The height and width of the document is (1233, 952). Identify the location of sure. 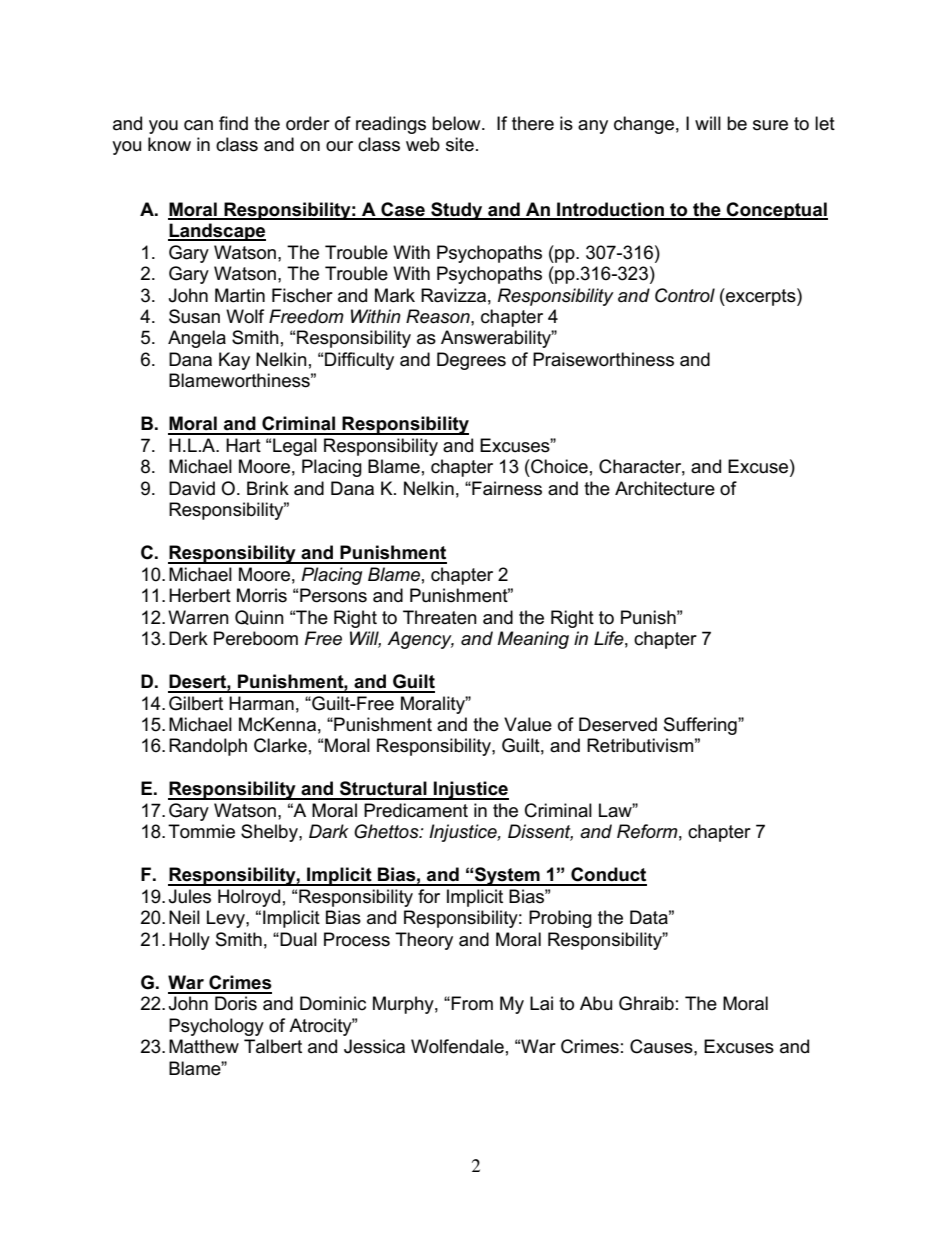
(770, 125).
